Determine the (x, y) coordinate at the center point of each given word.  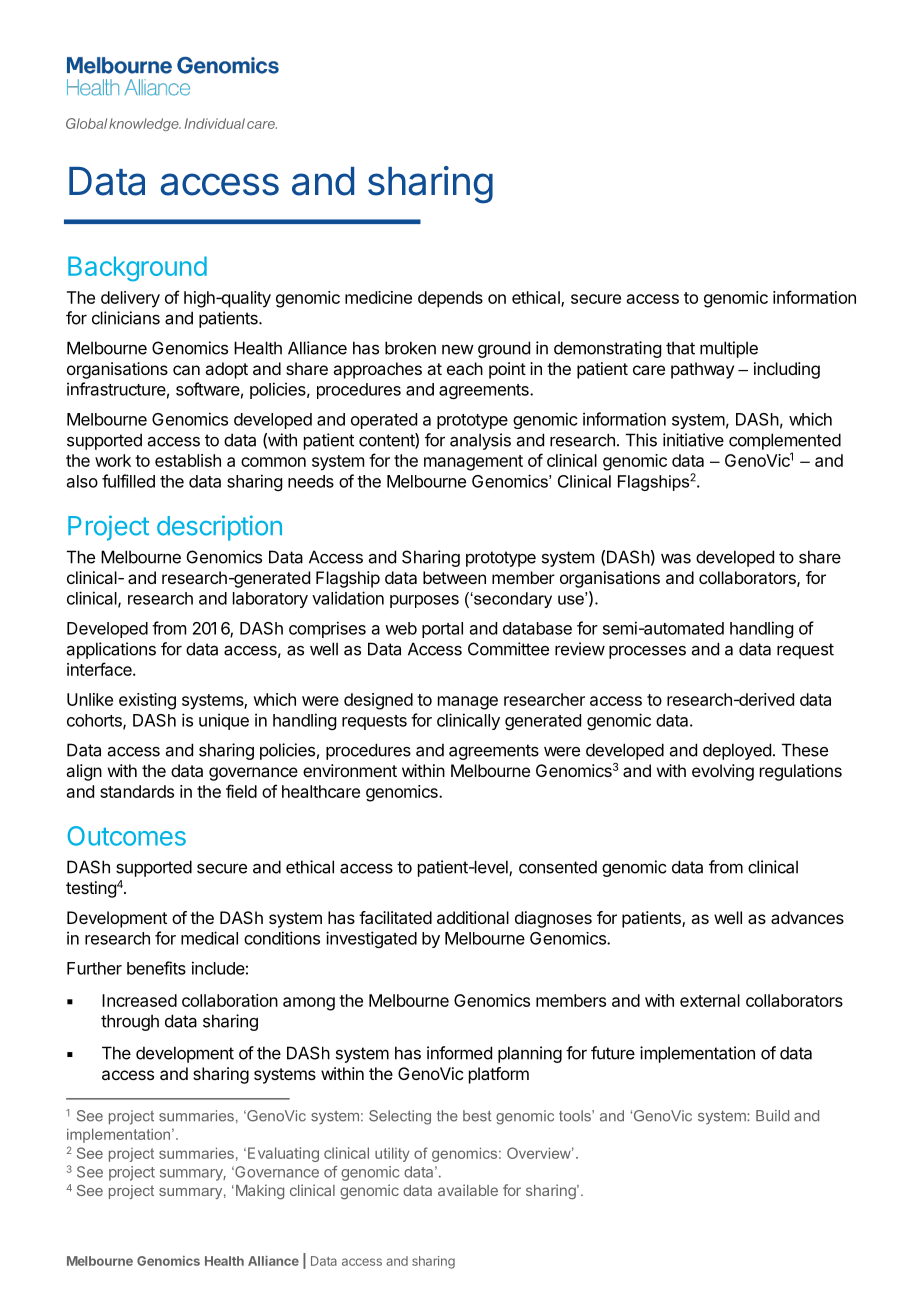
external (710, 1000)
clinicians (126, 318)
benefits (156, 968)
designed (378, 701)
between (454, 577)
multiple (729, 349)
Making (258, 1192)
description (219, 528)
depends (450, 299)
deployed (737, 751)
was (676, 558)
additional (473, 917)
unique (224, 721)
